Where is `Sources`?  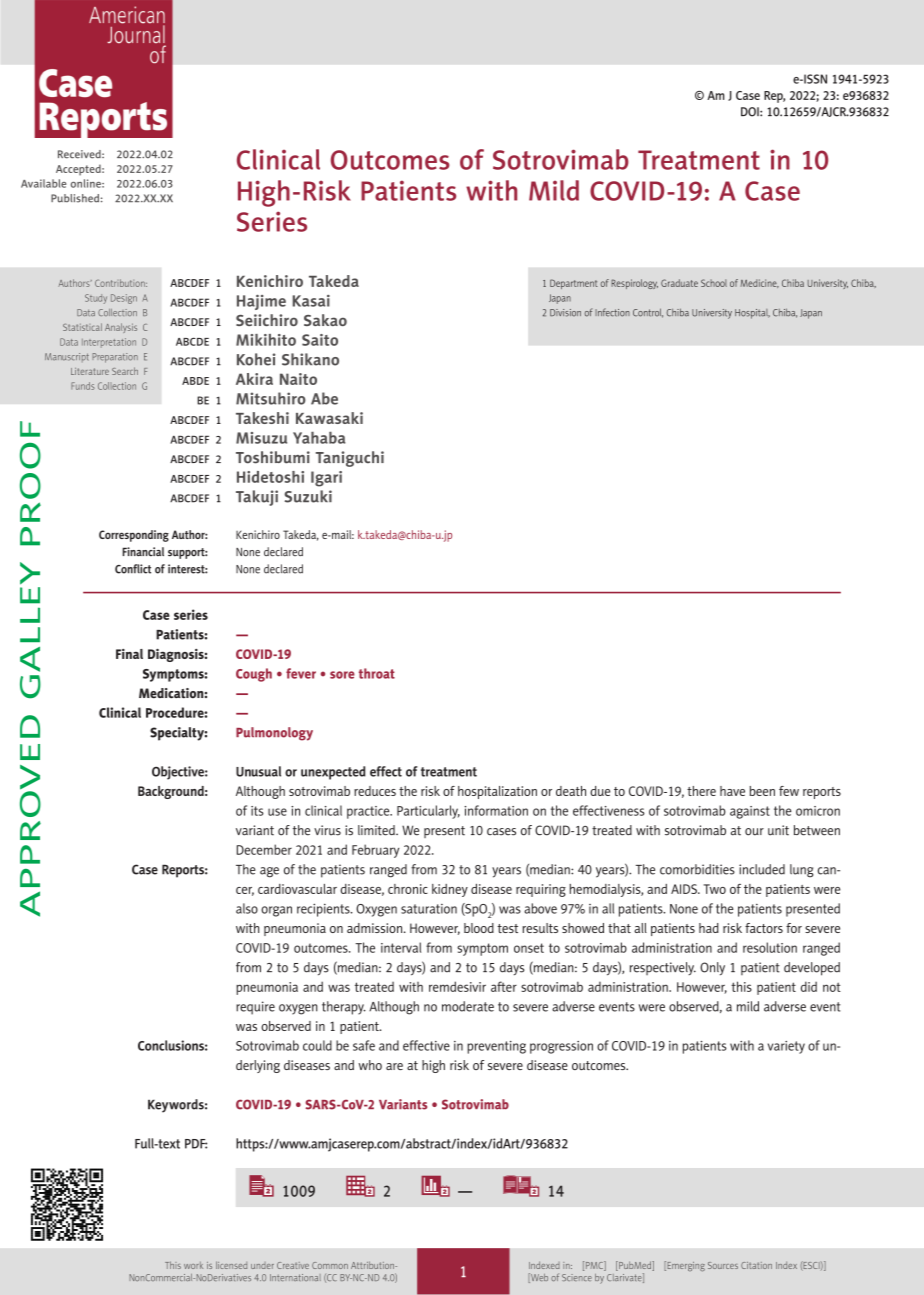
Sources is located at coordinates (723, 1265).
